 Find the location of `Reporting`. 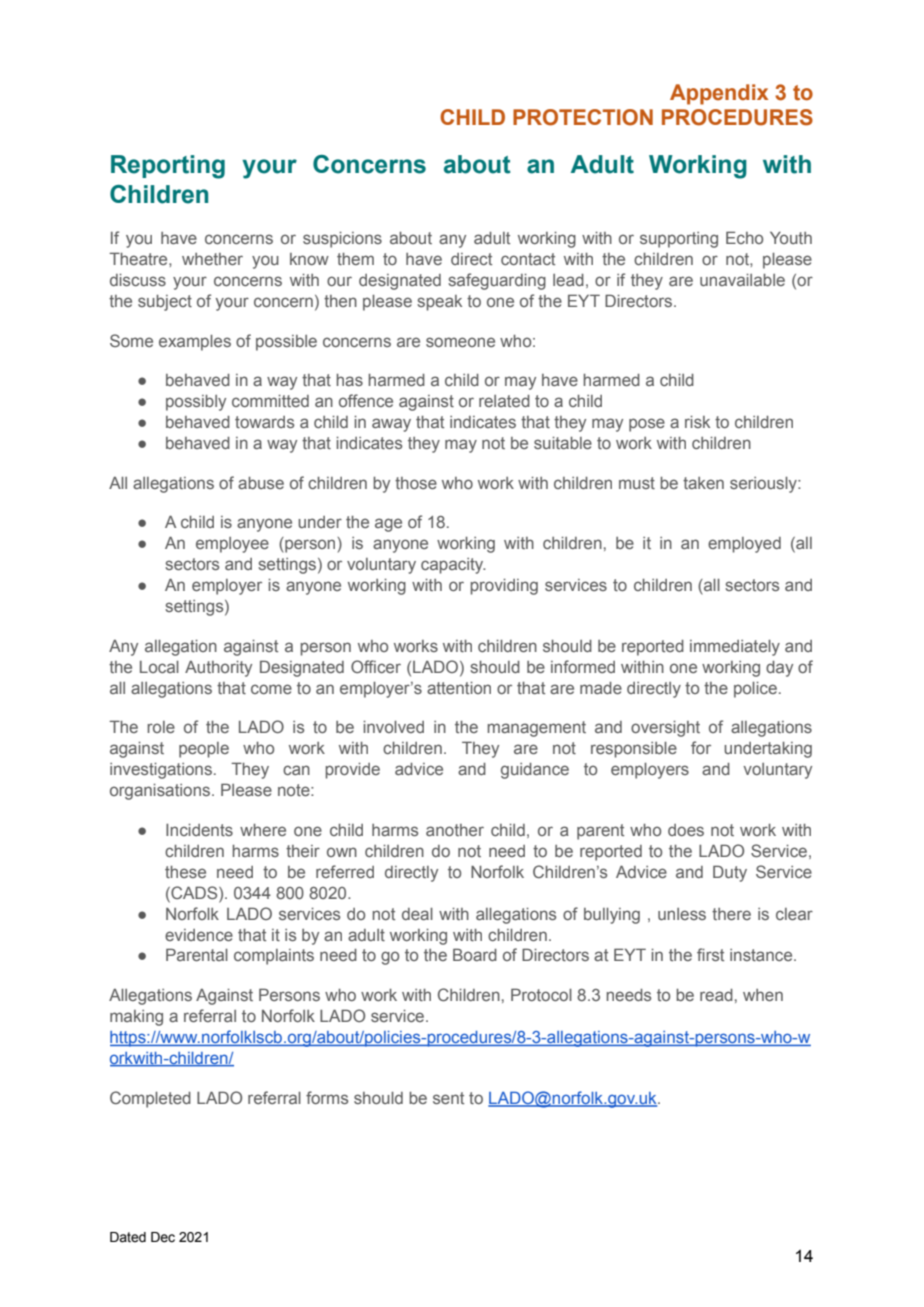

Reporting is located at coordinates (168, 167).
